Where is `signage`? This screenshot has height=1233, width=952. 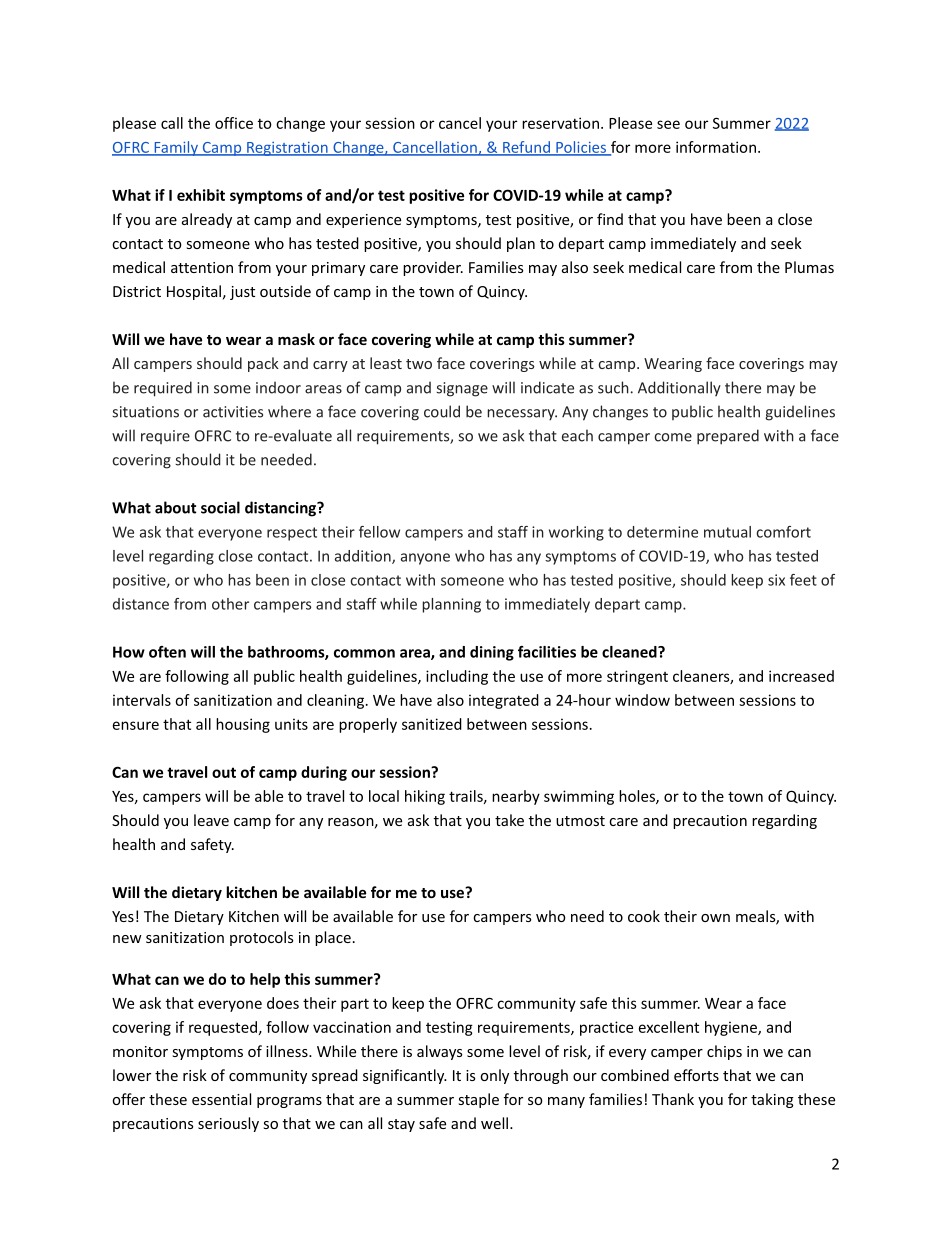
signage is located at coordinates (462, 389).
